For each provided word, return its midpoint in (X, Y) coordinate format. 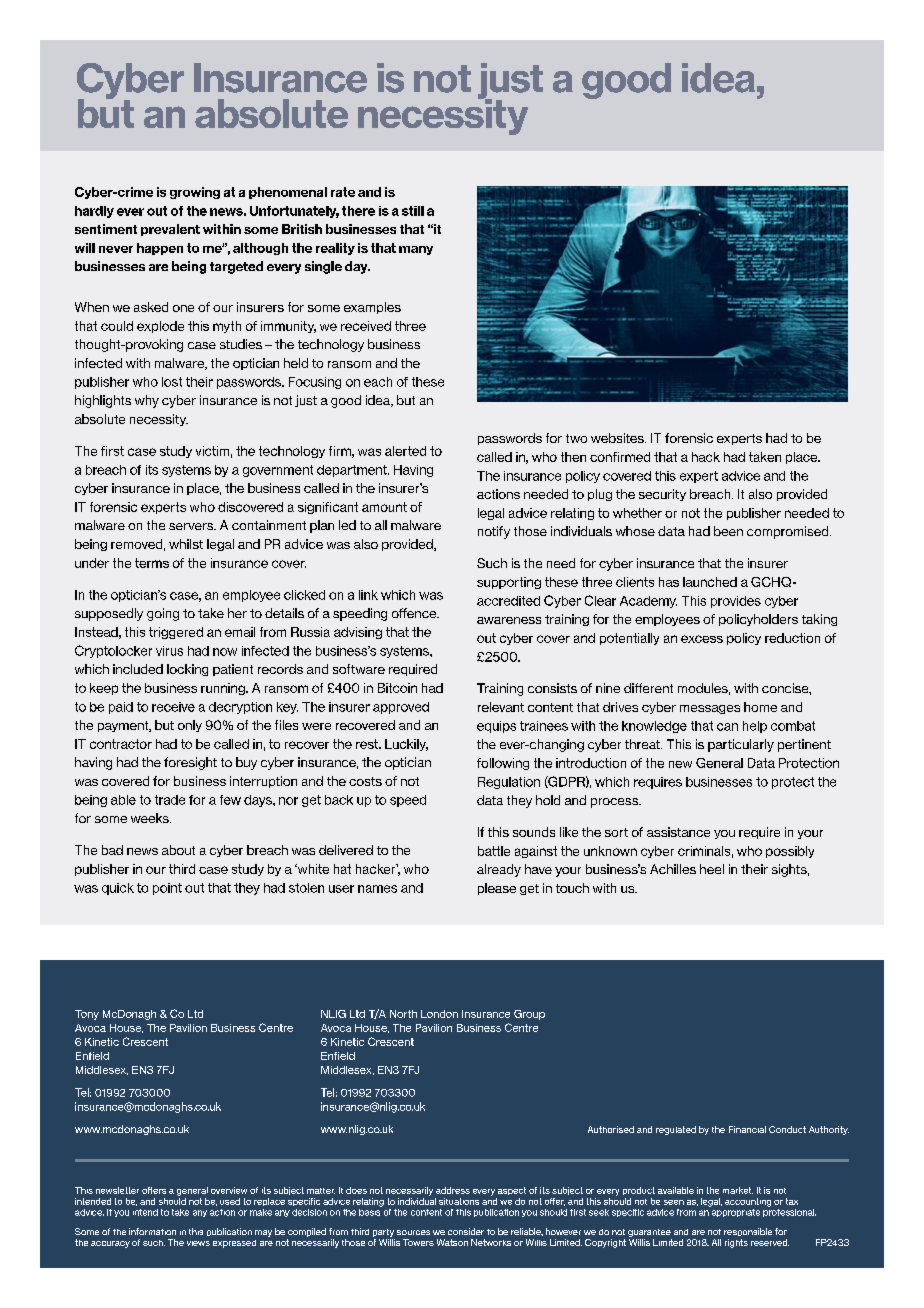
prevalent (170, 230)
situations (459, 1201)
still (413, 211)
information (152, 1231)
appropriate (735, 1211)
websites (618, 438)
